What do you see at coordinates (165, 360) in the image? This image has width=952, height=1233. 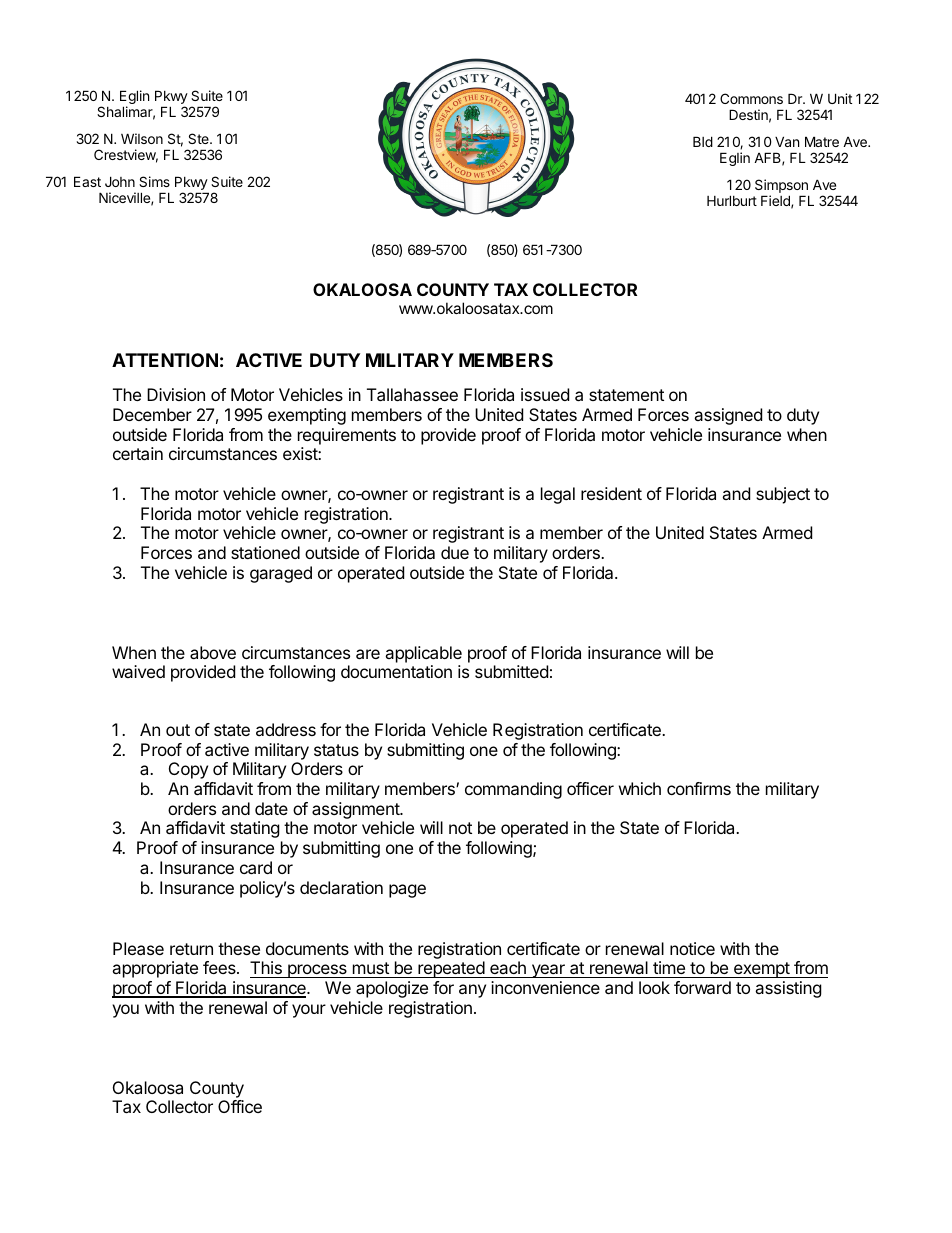 I see `ATTENTION` at bounding box center [165, 360].
